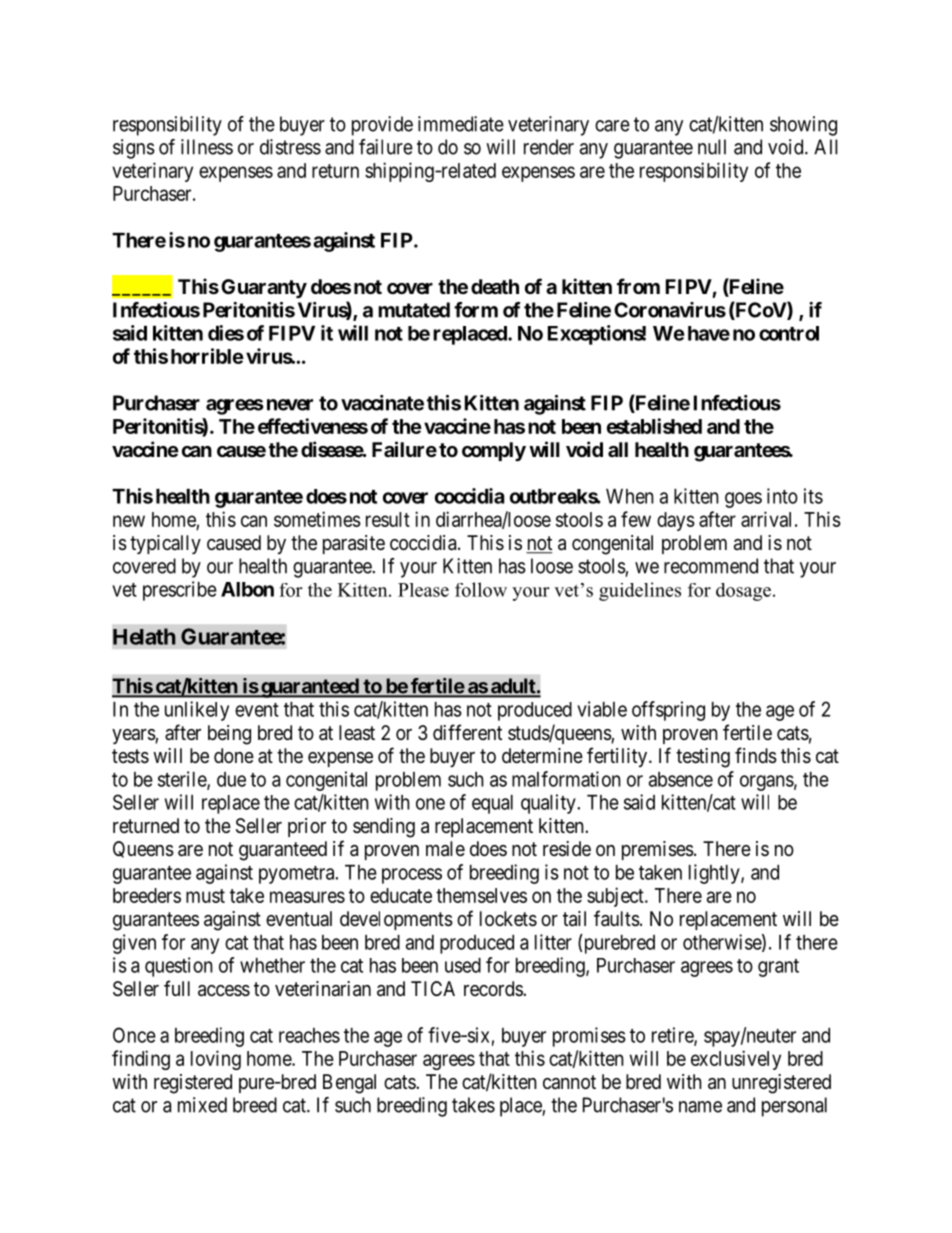  What do you see at coordinates (569, 1082) in the image?
I see `cannot` at bounding box center [569, 1082].
